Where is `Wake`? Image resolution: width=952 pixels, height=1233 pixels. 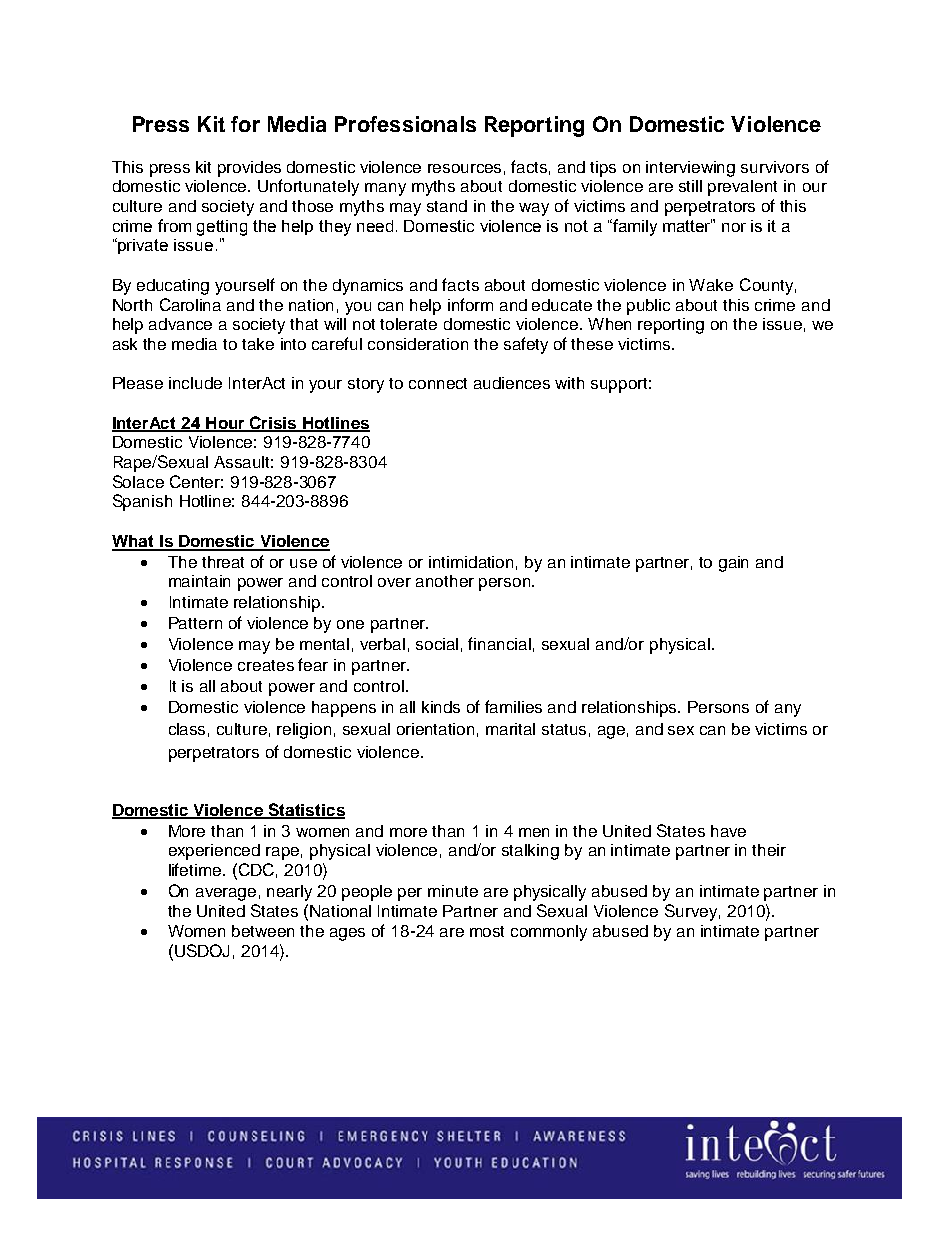
Wake is located at coordinates (711, 285).
